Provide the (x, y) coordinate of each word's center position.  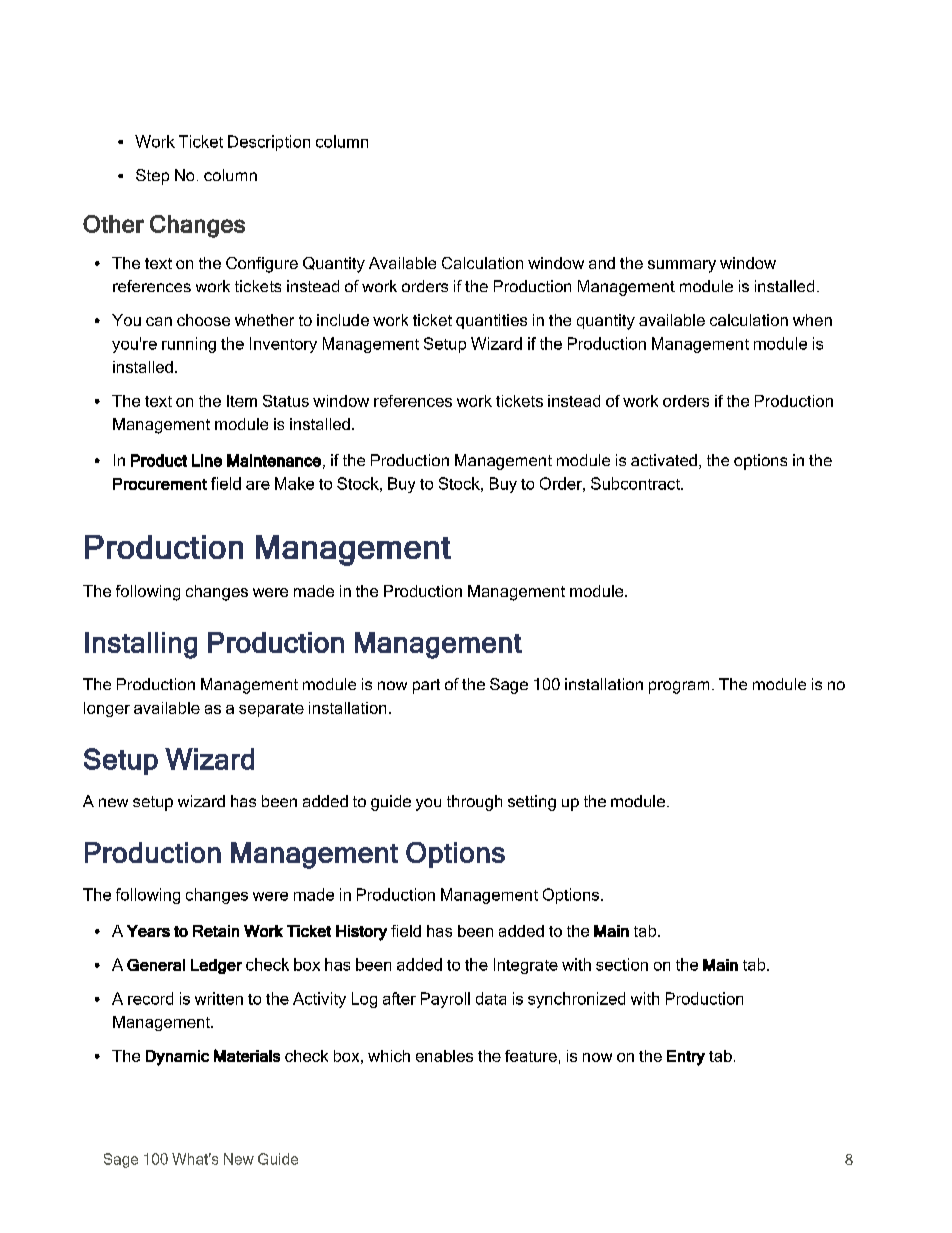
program (679, 687)
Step (152, 177)
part (426, 686)
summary (682, 266)
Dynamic (177, 1058)
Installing (141, 645)
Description (269, 143)
